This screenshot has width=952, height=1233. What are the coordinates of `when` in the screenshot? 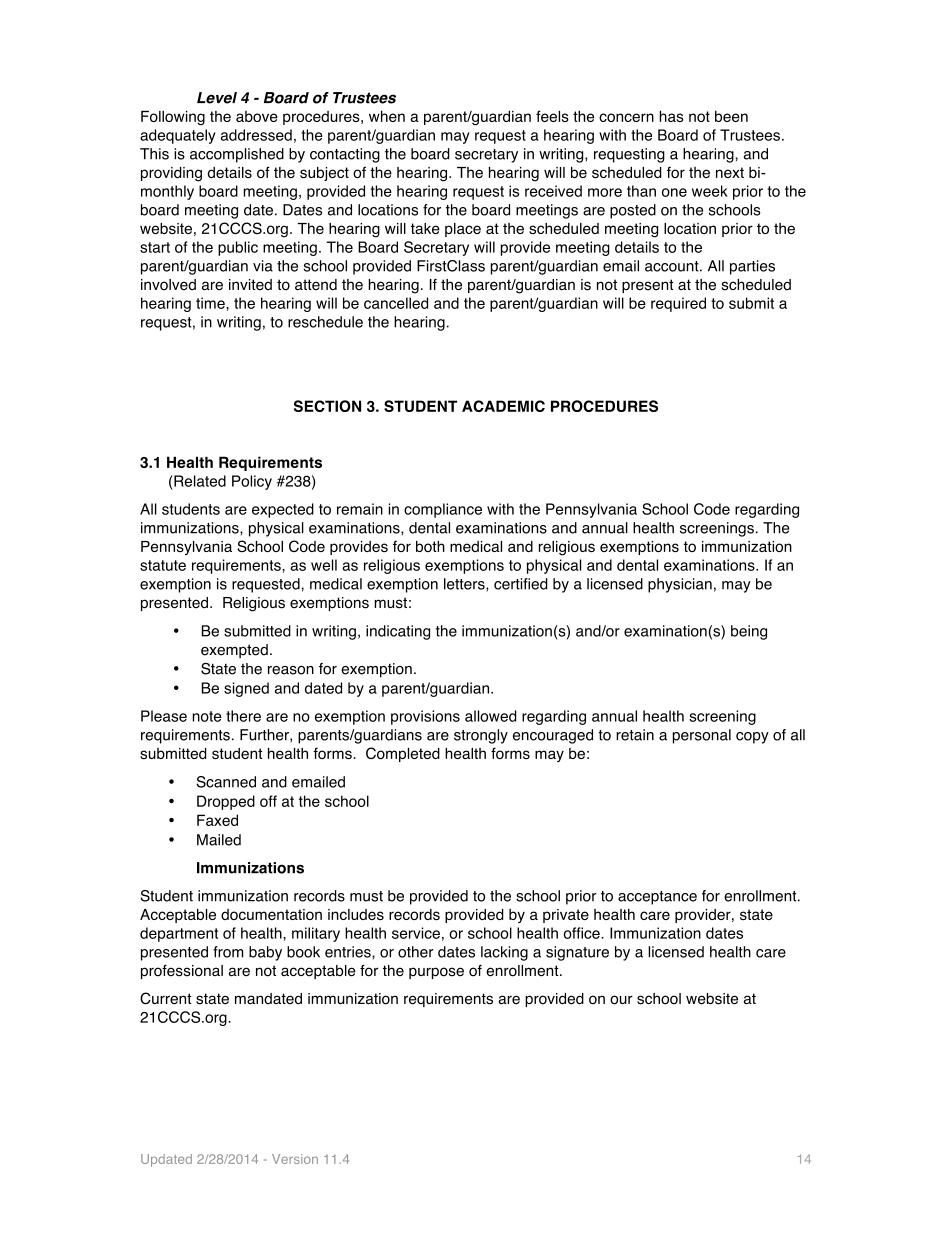 It's located at (387, 116).
